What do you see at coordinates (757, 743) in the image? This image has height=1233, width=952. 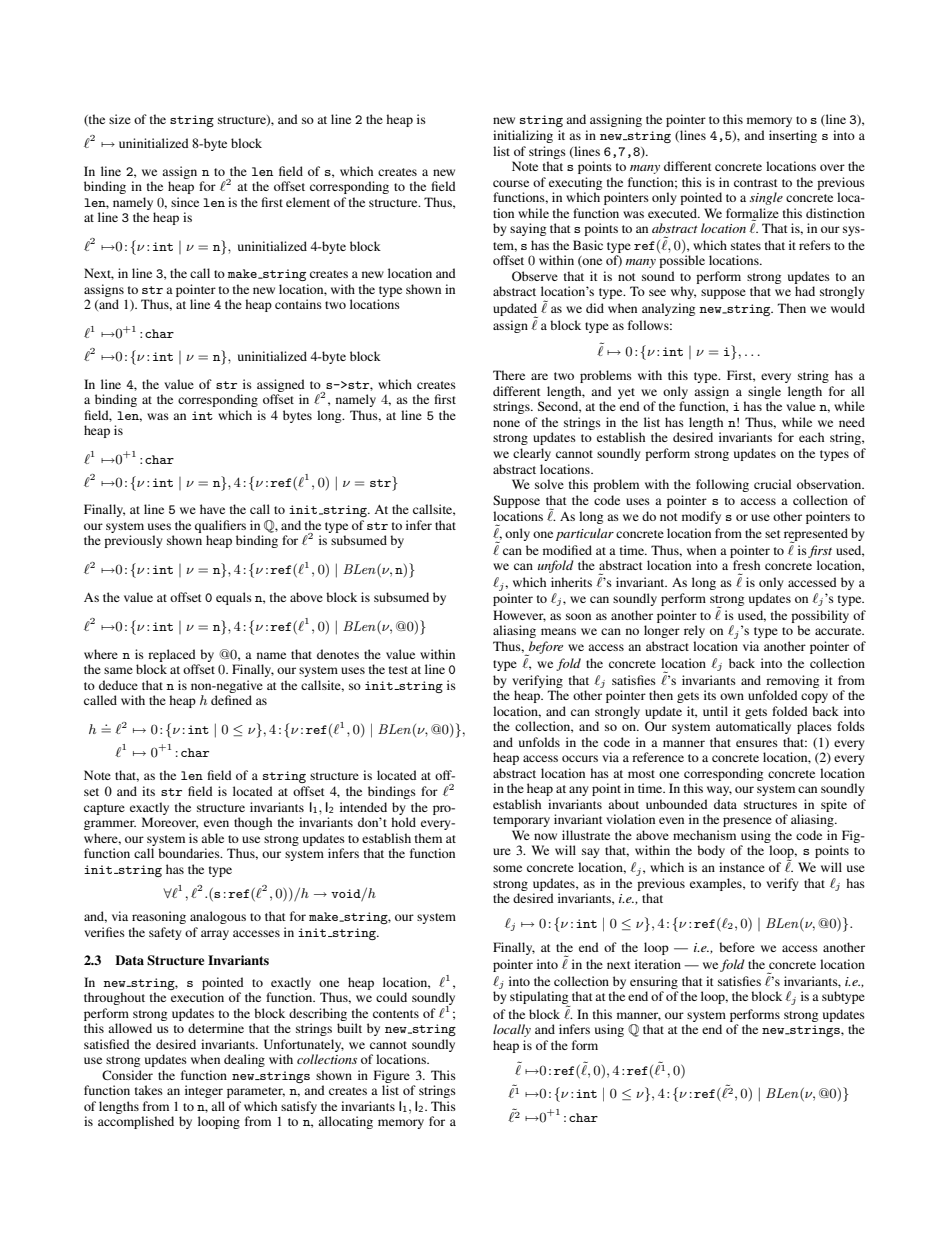 I see `ensures` at bounding box center [757, 743].
